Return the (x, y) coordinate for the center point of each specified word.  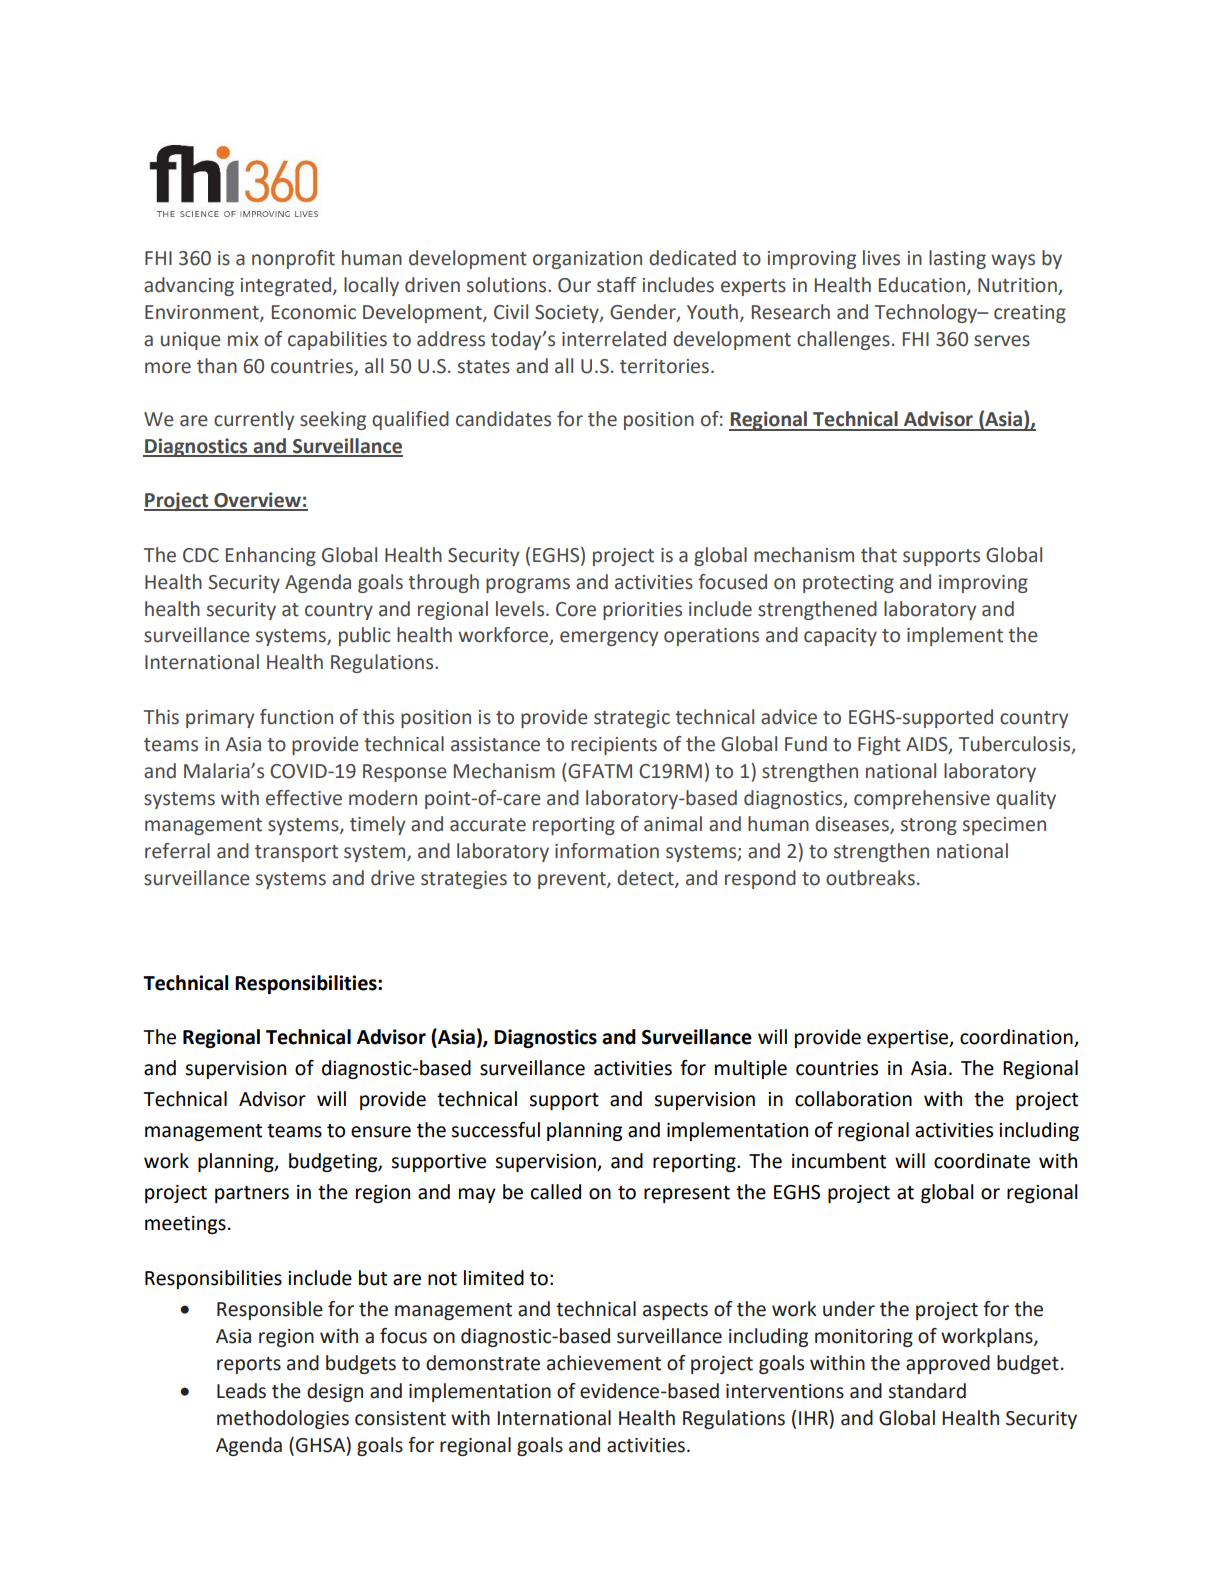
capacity (840, 637)
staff (617, 285)
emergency (609, 638)
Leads (241, 1391)
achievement (604, 1363)
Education (922, 285)
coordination (1017, 1038)
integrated (286, 286)
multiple (751, 1069)
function (296, 717)
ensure (381, 1132)
